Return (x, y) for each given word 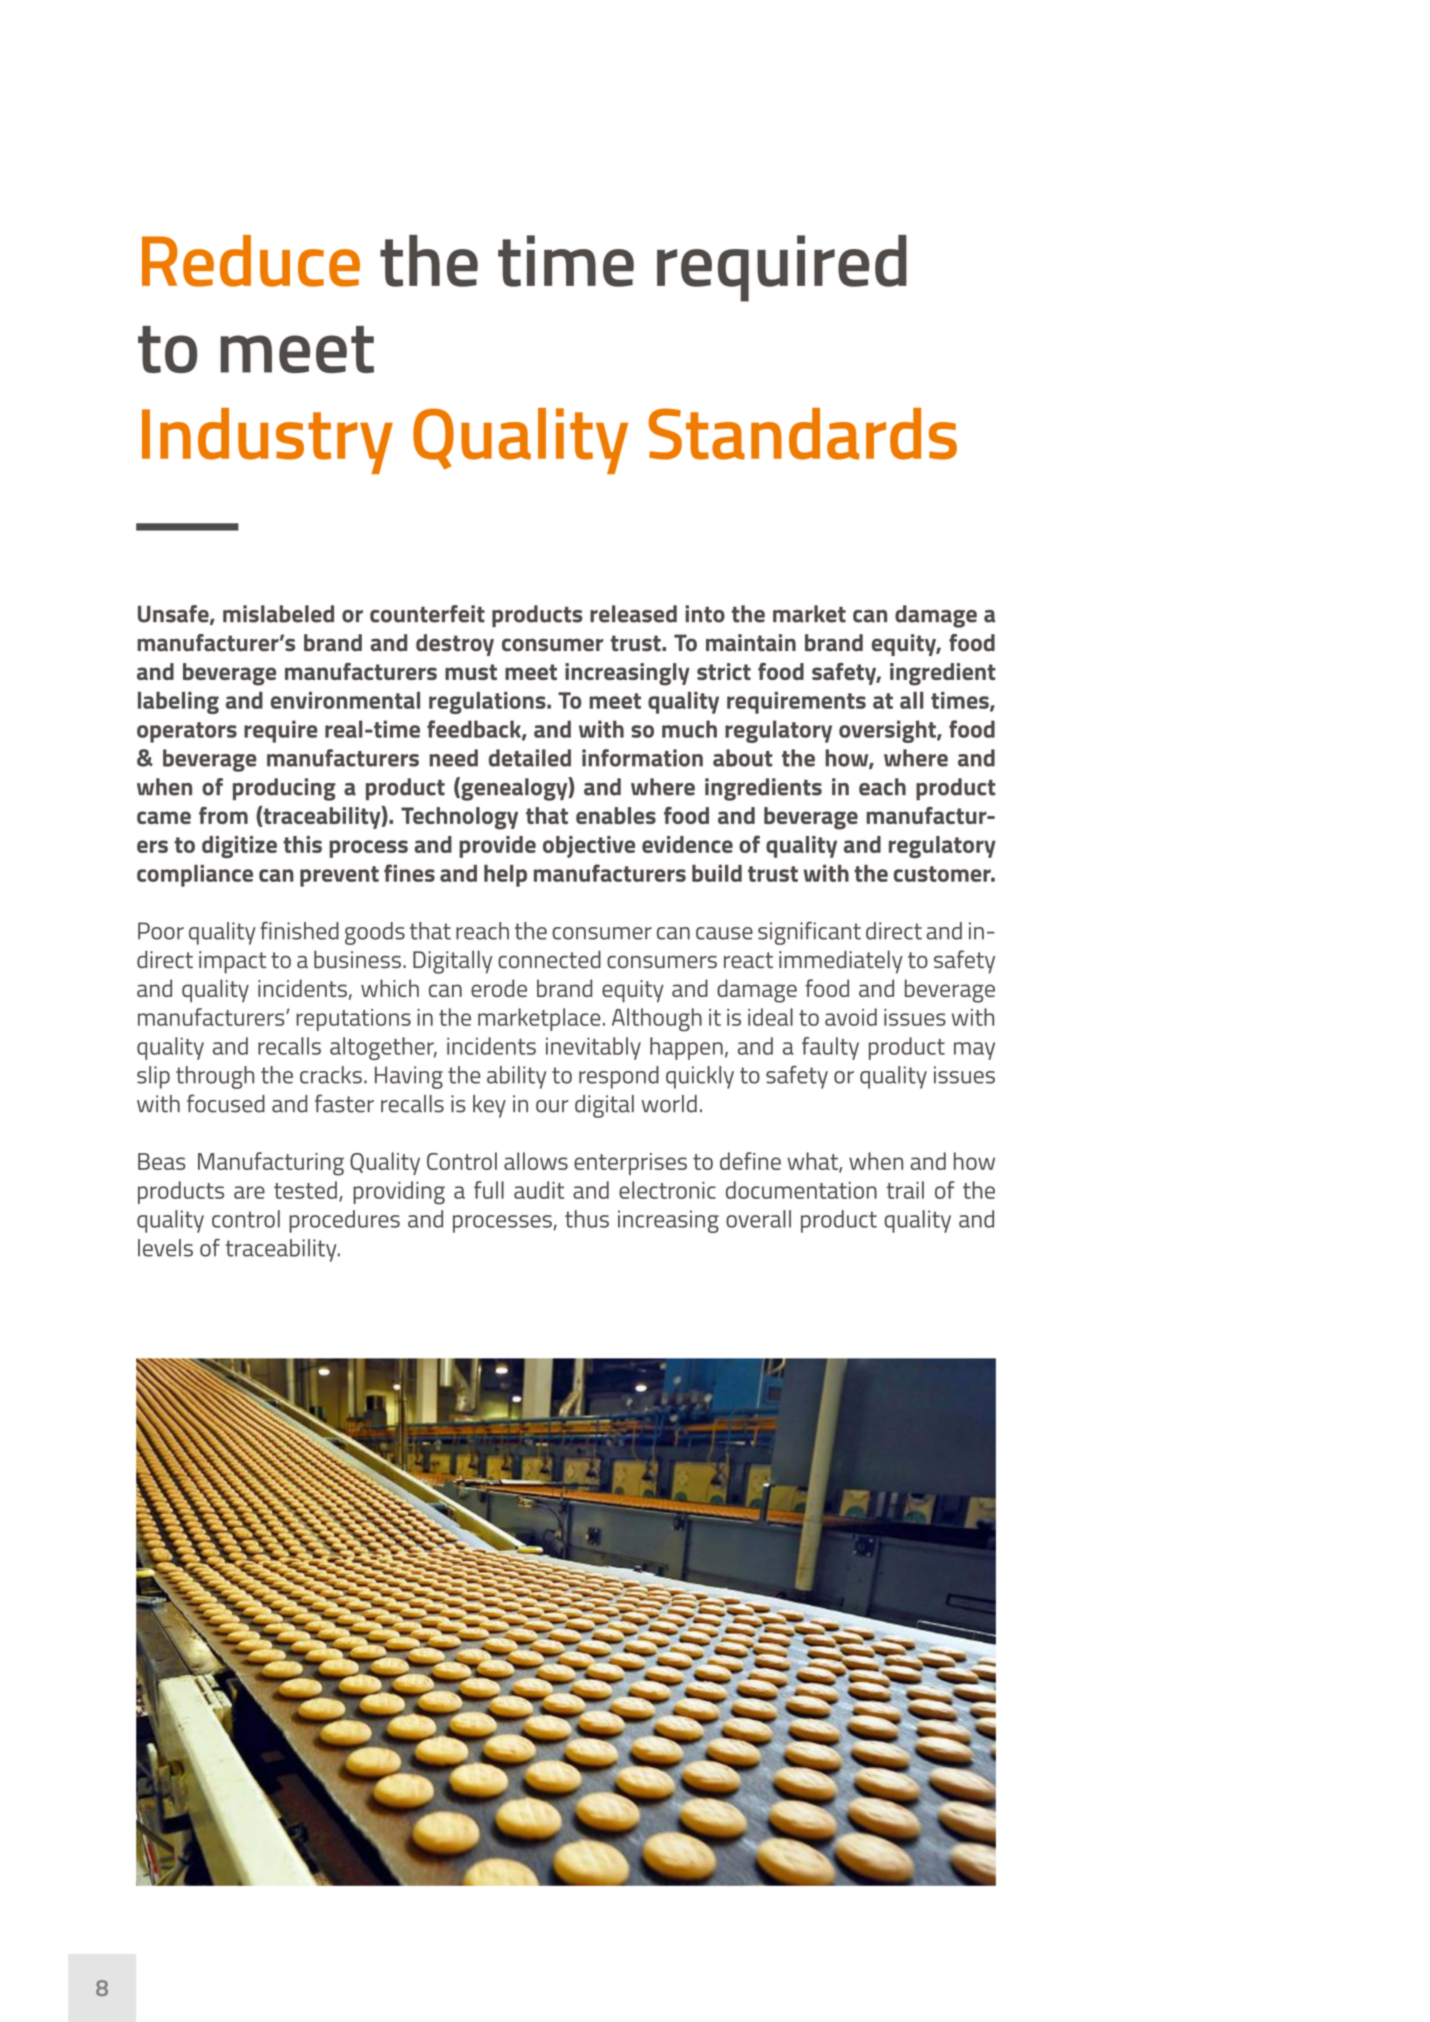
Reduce (251, 261)
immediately (841, 962)
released (633, 614)
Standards (803, 434)
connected (549, 959)
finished (299, 931)
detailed (530, 758)
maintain (751, 643)
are (249, 1192)
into (705, 614)
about (743, 758)
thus (587, 1219)
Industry (267, 441)
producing (284, 789)
